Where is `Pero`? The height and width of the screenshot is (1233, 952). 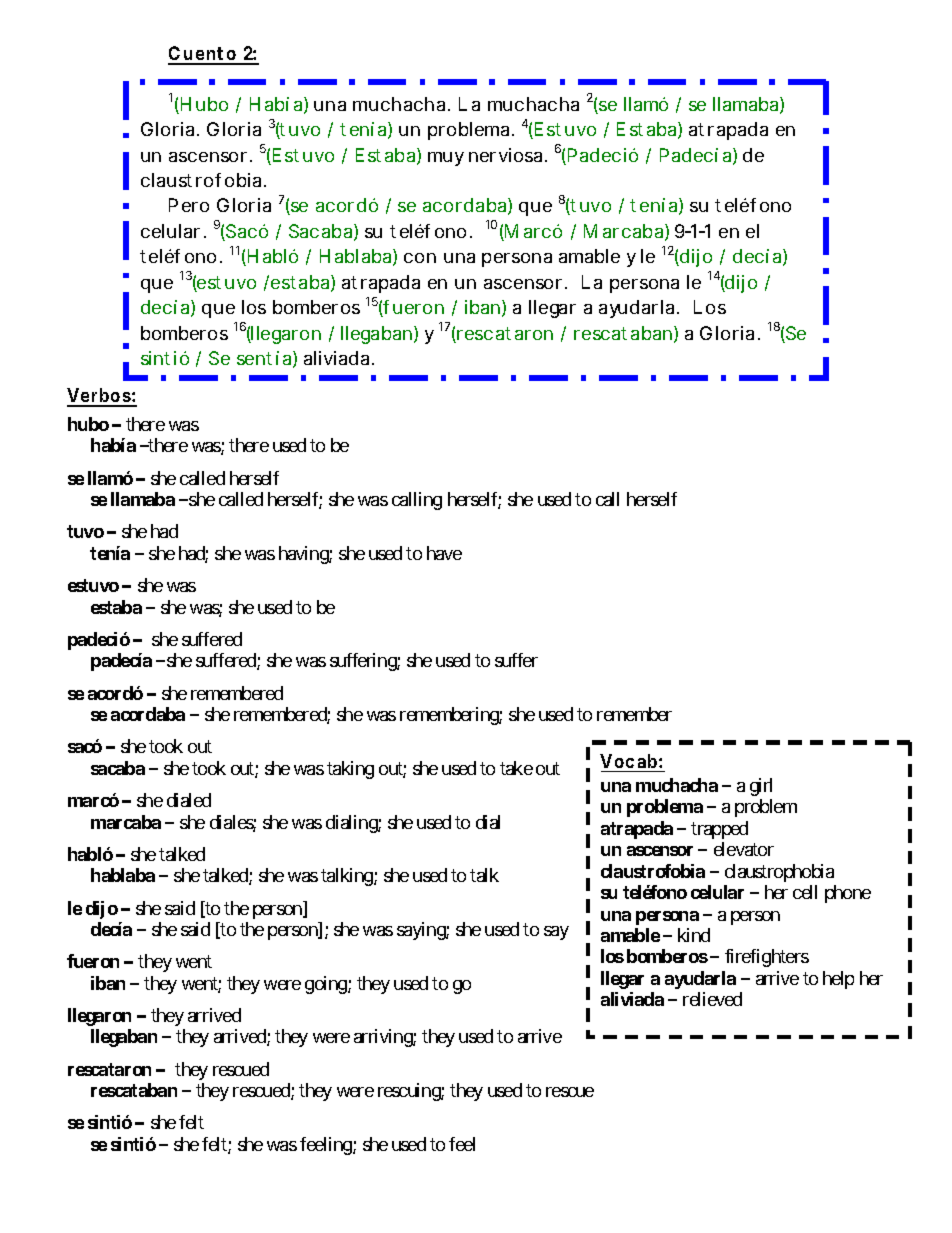 Pero is located at coordinates (189, 205).
